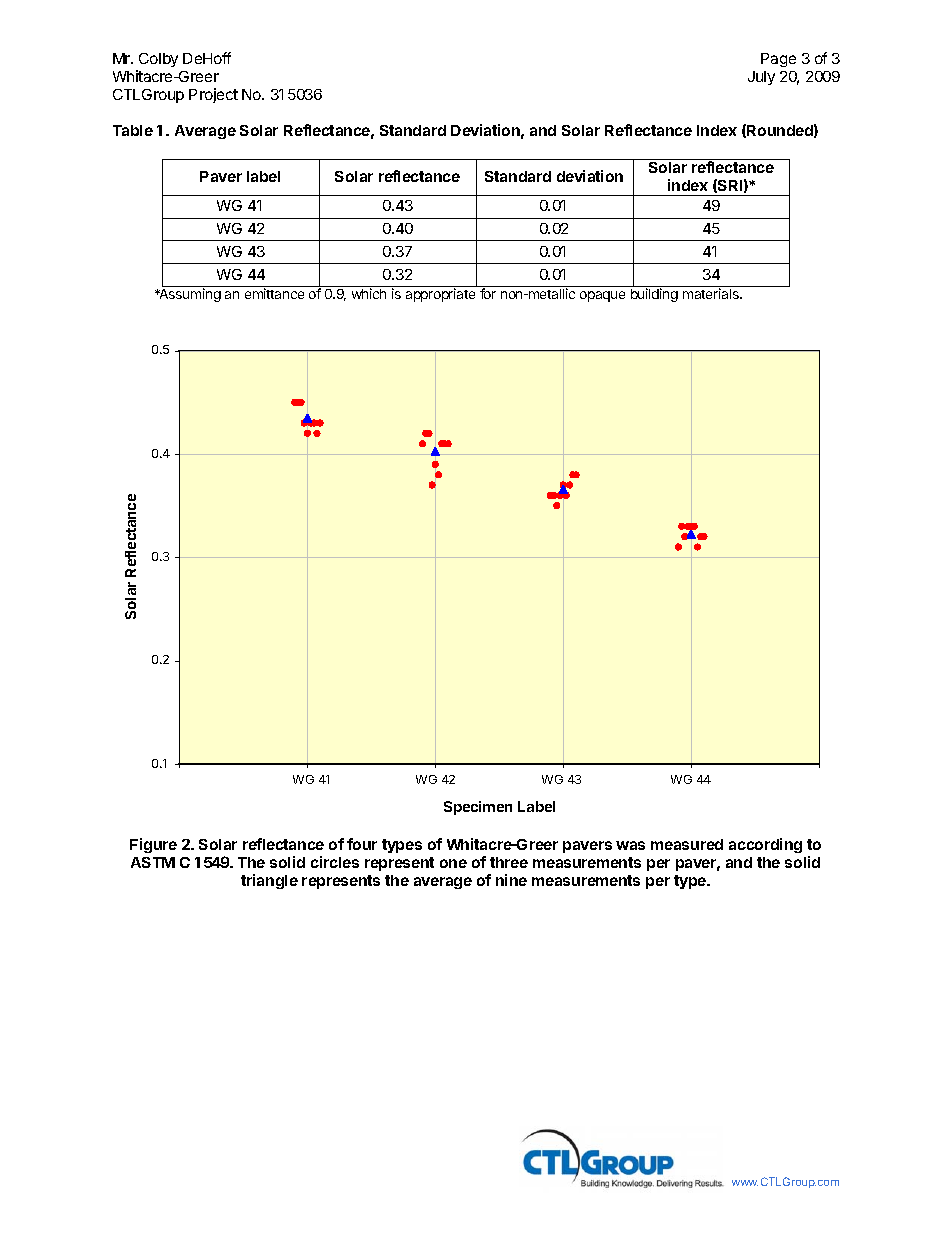  I want to click on ASTM, so click(153, 862).
